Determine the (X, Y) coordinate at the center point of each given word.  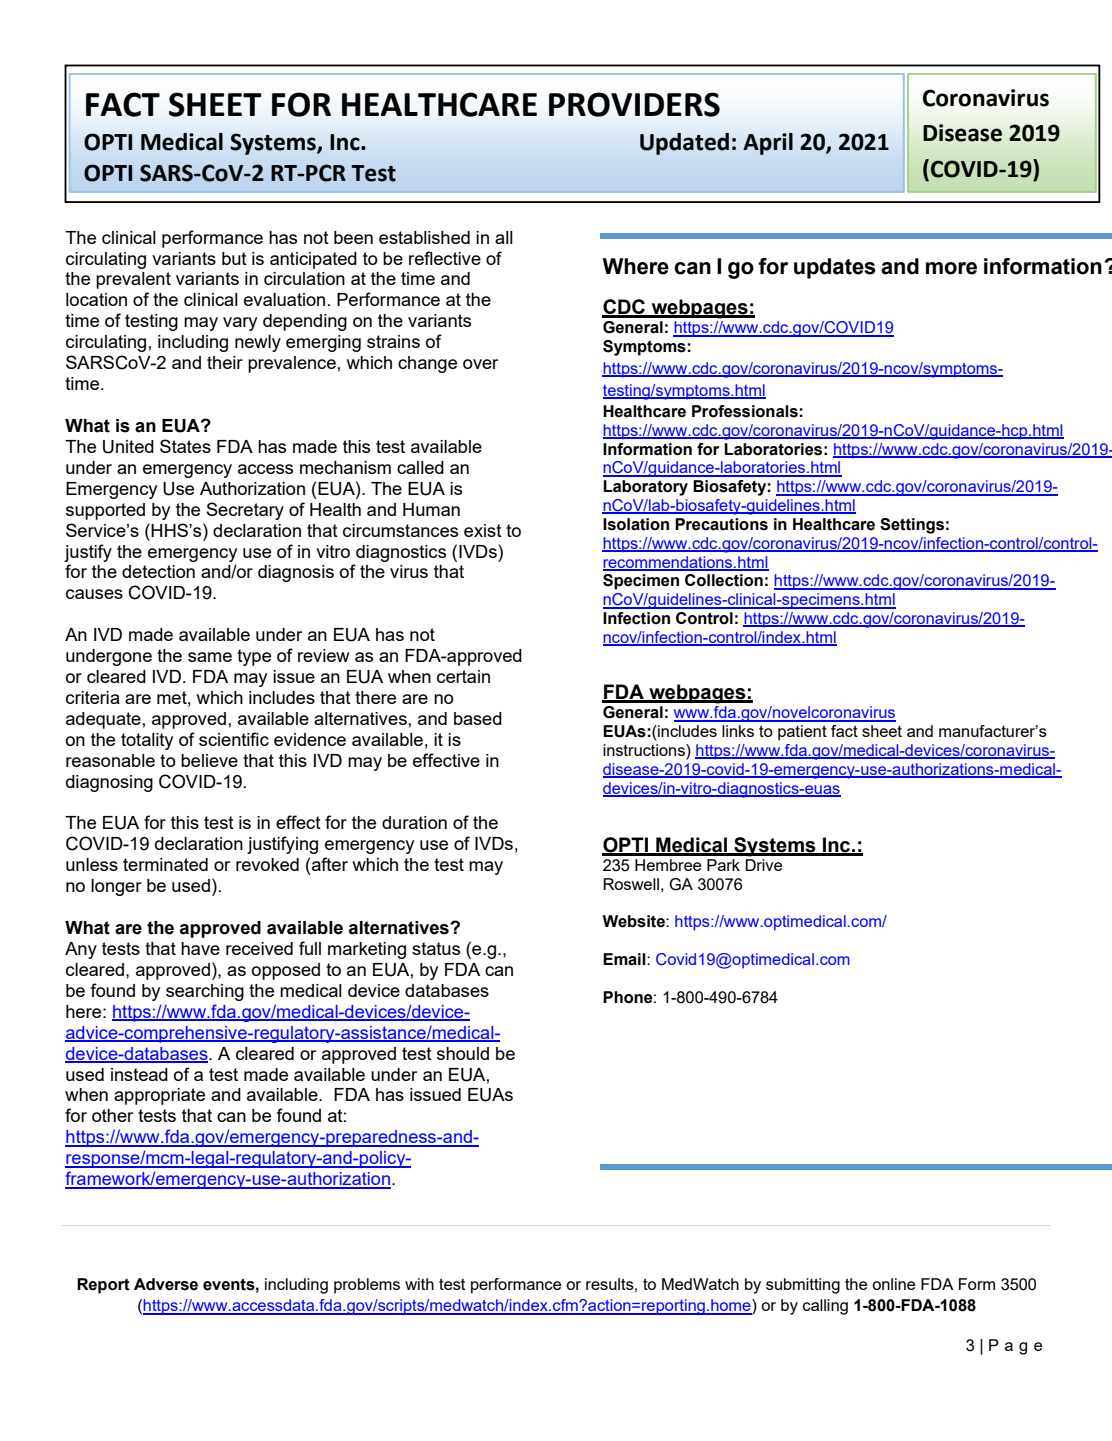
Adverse (166, 1284)
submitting (803, 1286)
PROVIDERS (634, 104)
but (234, 258)
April (768, 144)
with (419, 1284)
